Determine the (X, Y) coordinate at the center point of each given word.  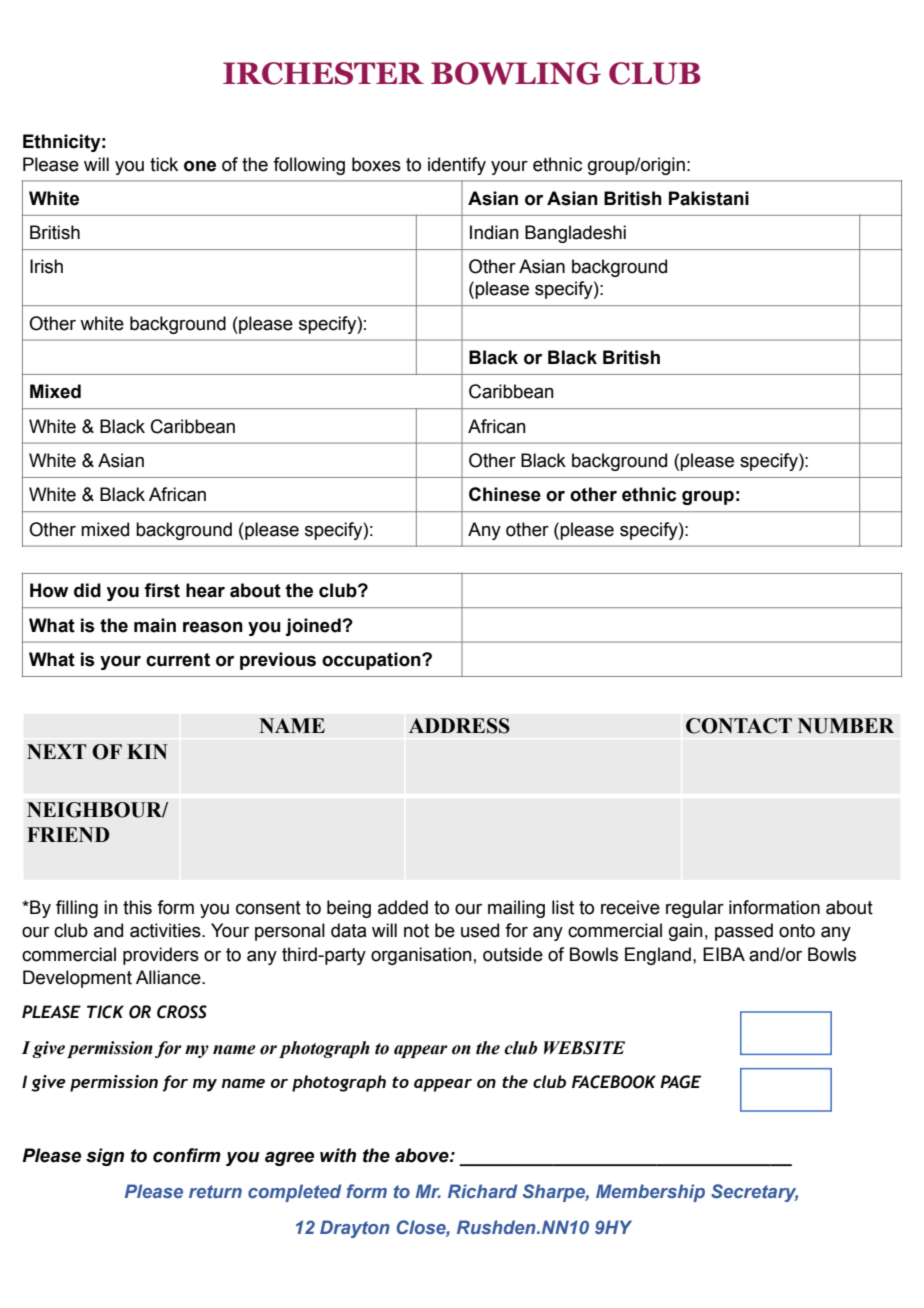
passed (744, 932)
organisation (421, 956)
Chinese (505, 494)
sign (105, 1157)
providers (161, 956)
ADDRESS (459, 726)
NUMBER (846, 726)
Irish (46, 266)
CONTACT (739, 726)
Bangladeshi (575, 234)
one (200, 166)
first (162, 590)
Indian (494, 232)
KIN (147, 751)
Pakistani (709, 198)
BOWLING (516, 73)
